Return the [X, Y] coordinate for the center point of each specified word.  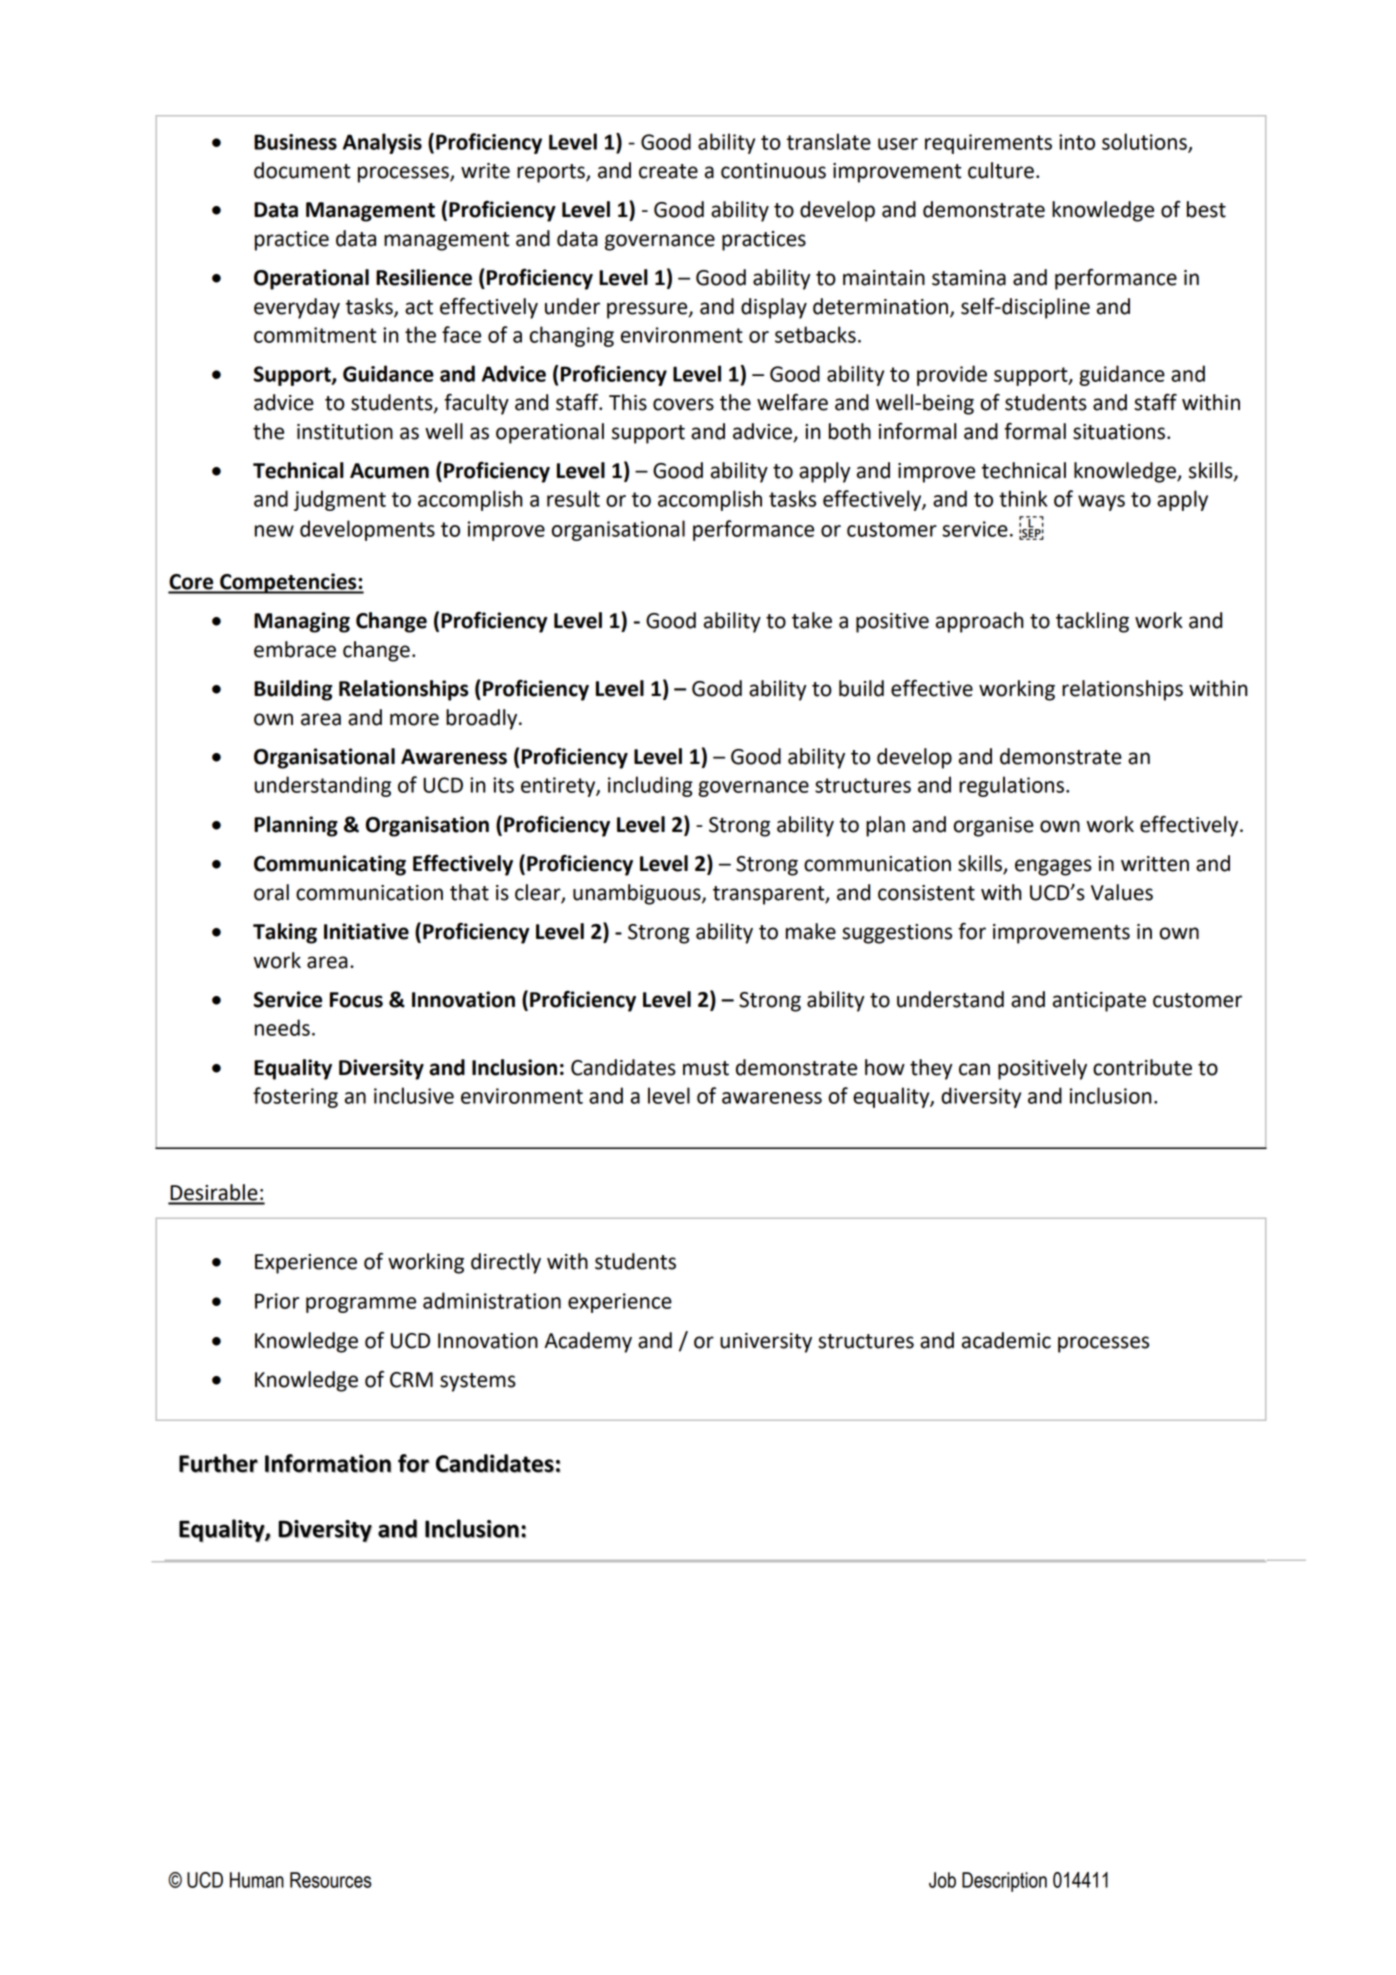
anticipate [1099, 1002]
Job [942, 1880]
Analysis [382, 143]
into [1077, 142]
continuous [773, 171]
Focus [356, 1000]
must [706, 1068]
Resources [330, 1880]
